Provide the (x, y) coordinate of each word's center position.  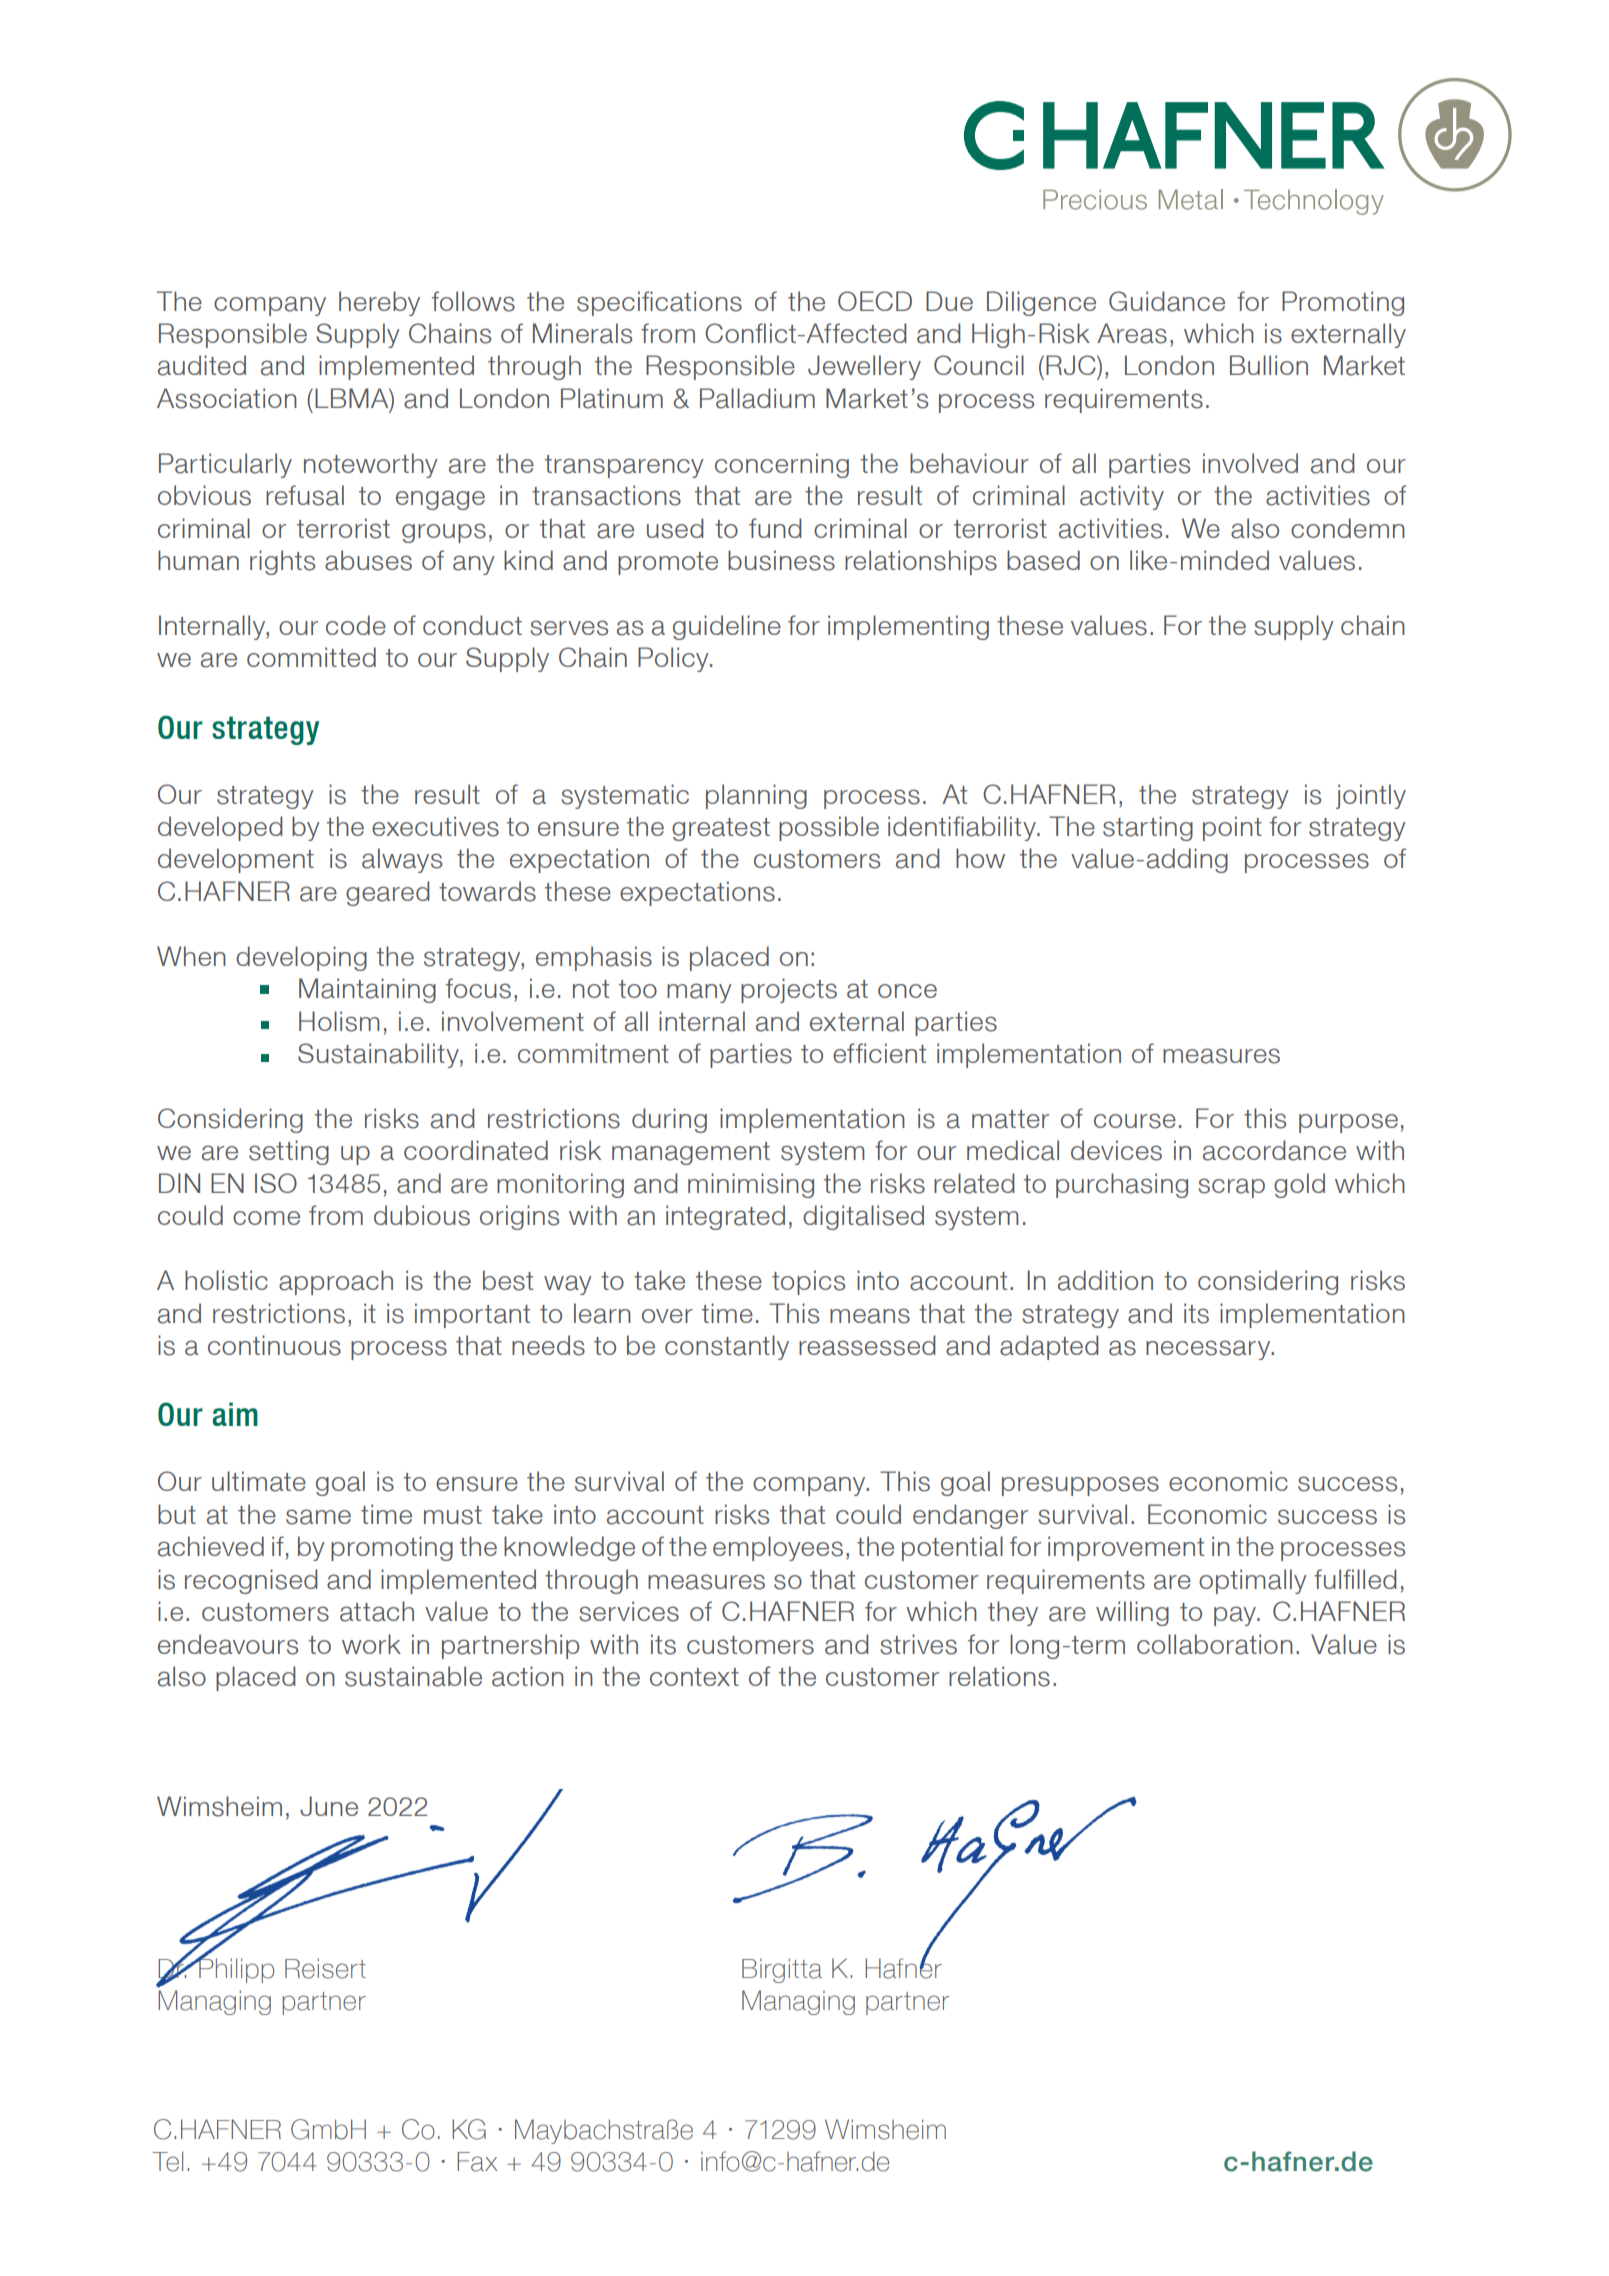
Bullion (1269, 365)
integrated (725, 1217)
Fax (477, 2162)
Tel (167, 2161)
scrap (1231, 1188)
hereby (379, 303)
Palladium (757, 398)
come (266, 1218)
